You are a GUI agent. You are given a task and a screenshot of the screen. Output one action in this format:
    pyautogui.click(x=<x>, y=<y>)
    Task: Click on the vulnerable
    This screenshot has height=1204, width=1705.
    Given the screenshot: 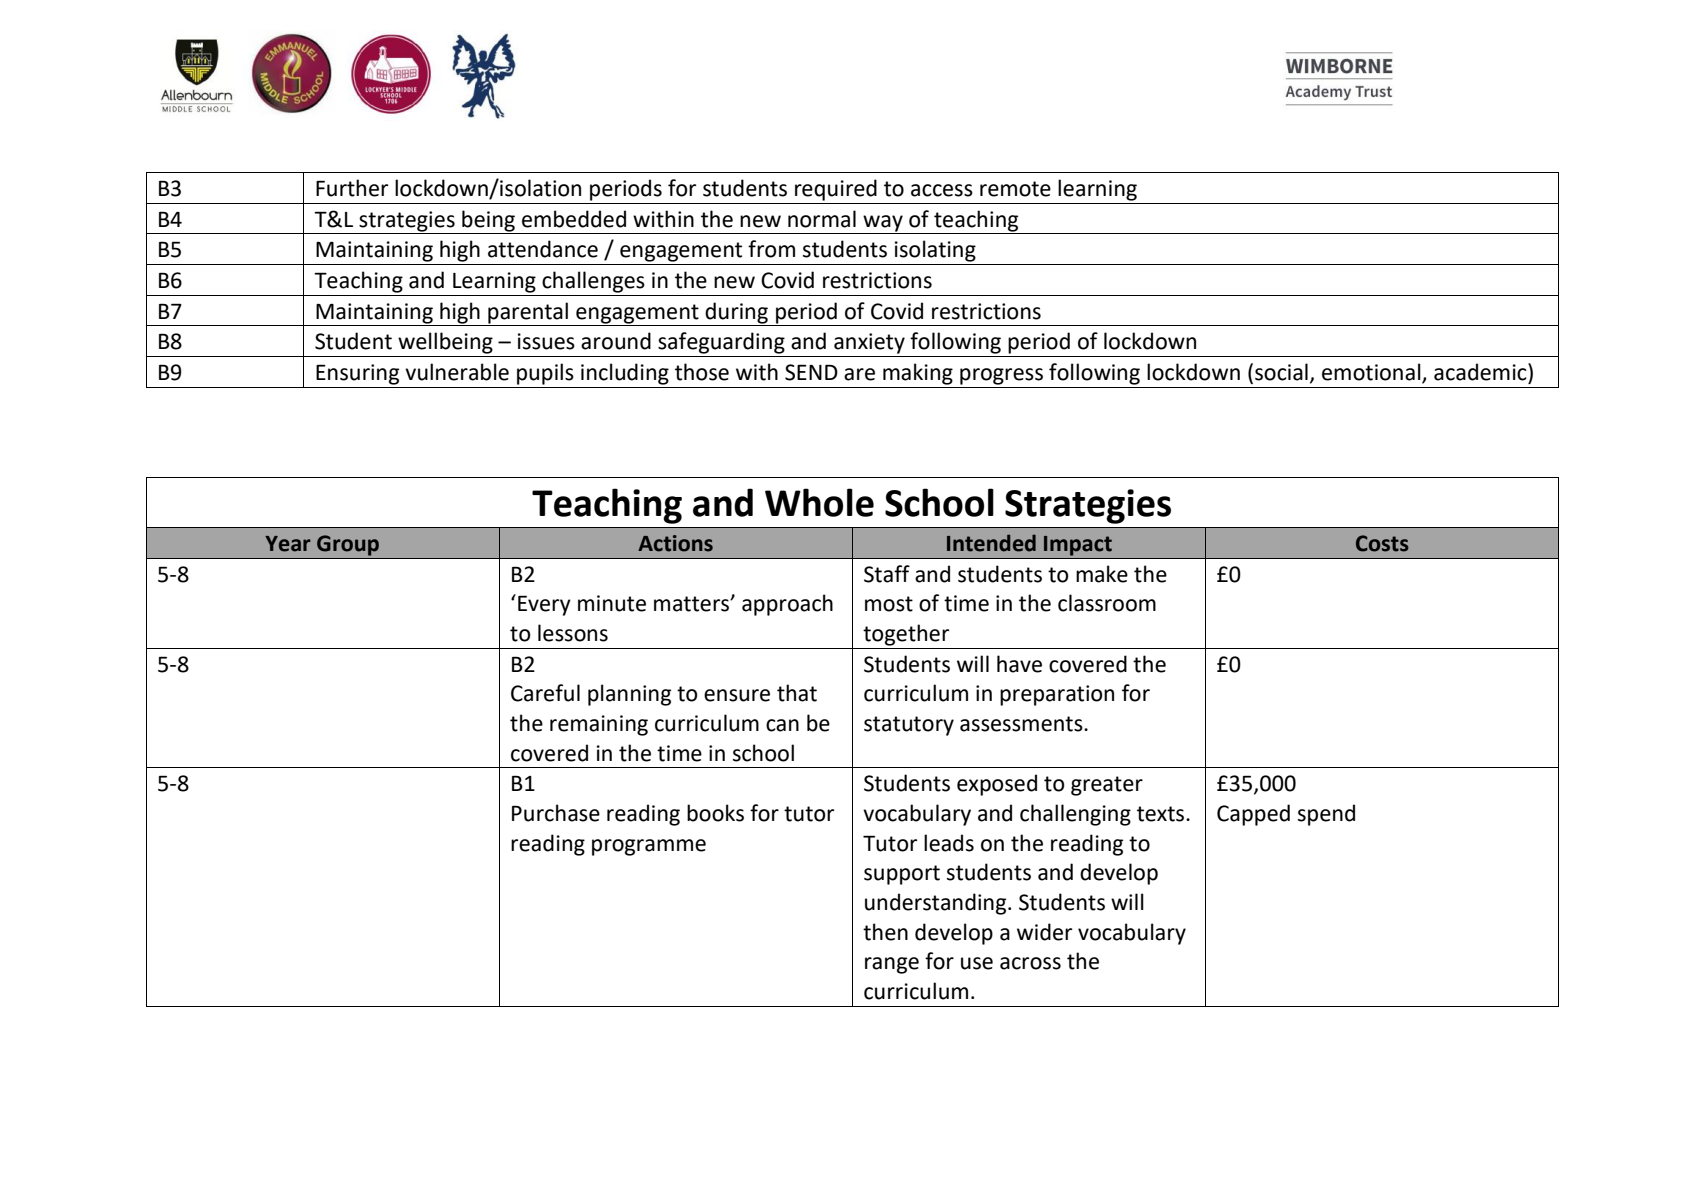 What is the action you would take?
    pyautogui.click(x=457, y=372)
